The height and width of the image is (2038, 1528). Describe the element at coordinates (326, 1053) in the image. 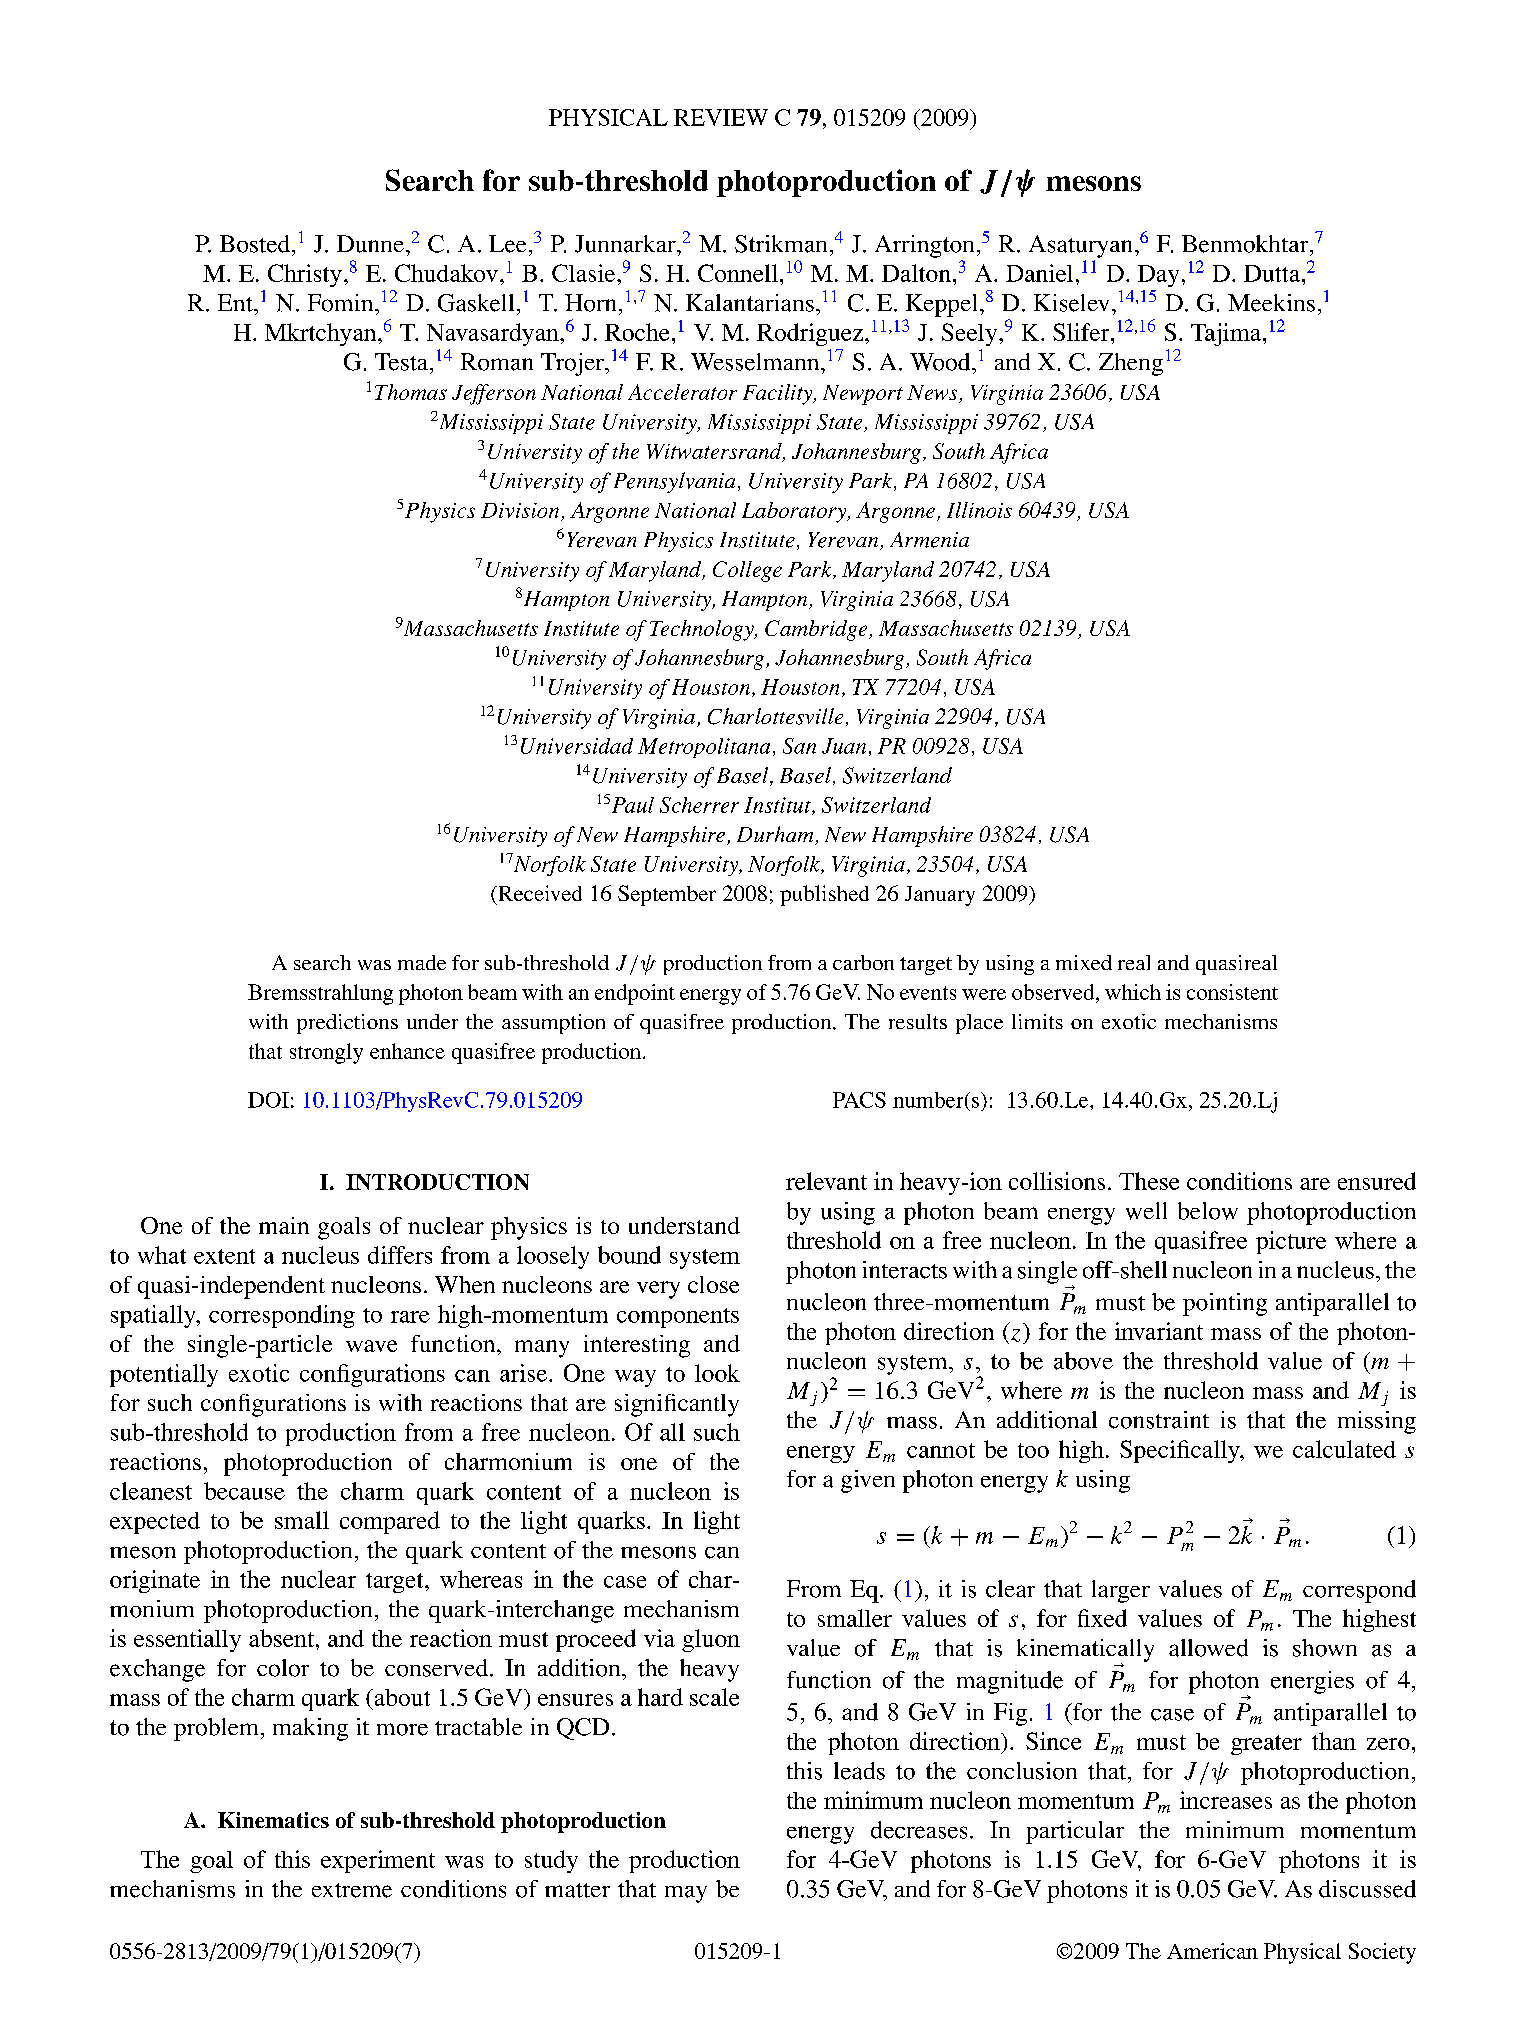

I see `strongly` at that location.
